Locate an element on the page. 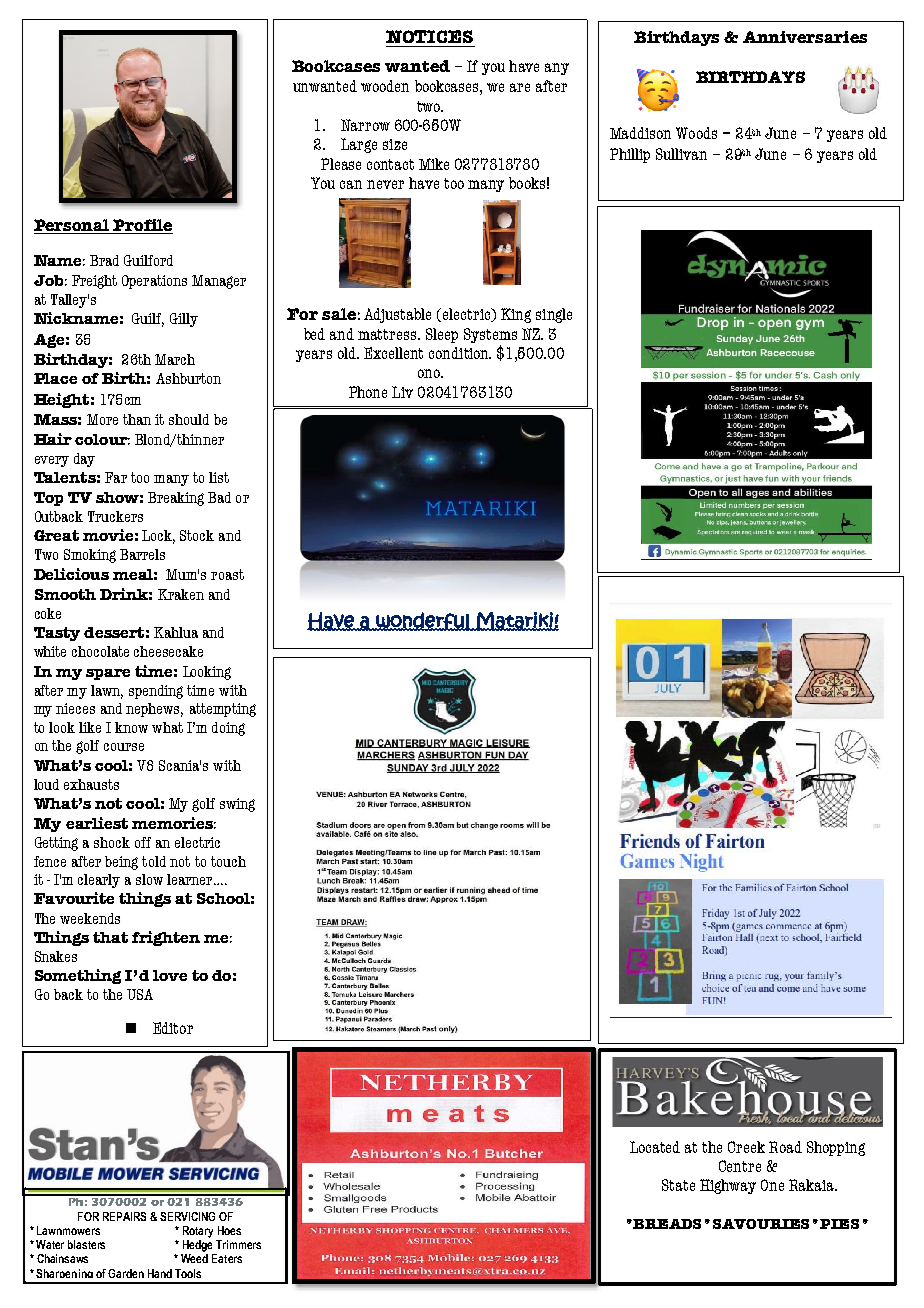 This document has height=1308, width=924. Profile is located at coordinates (142, 225).
